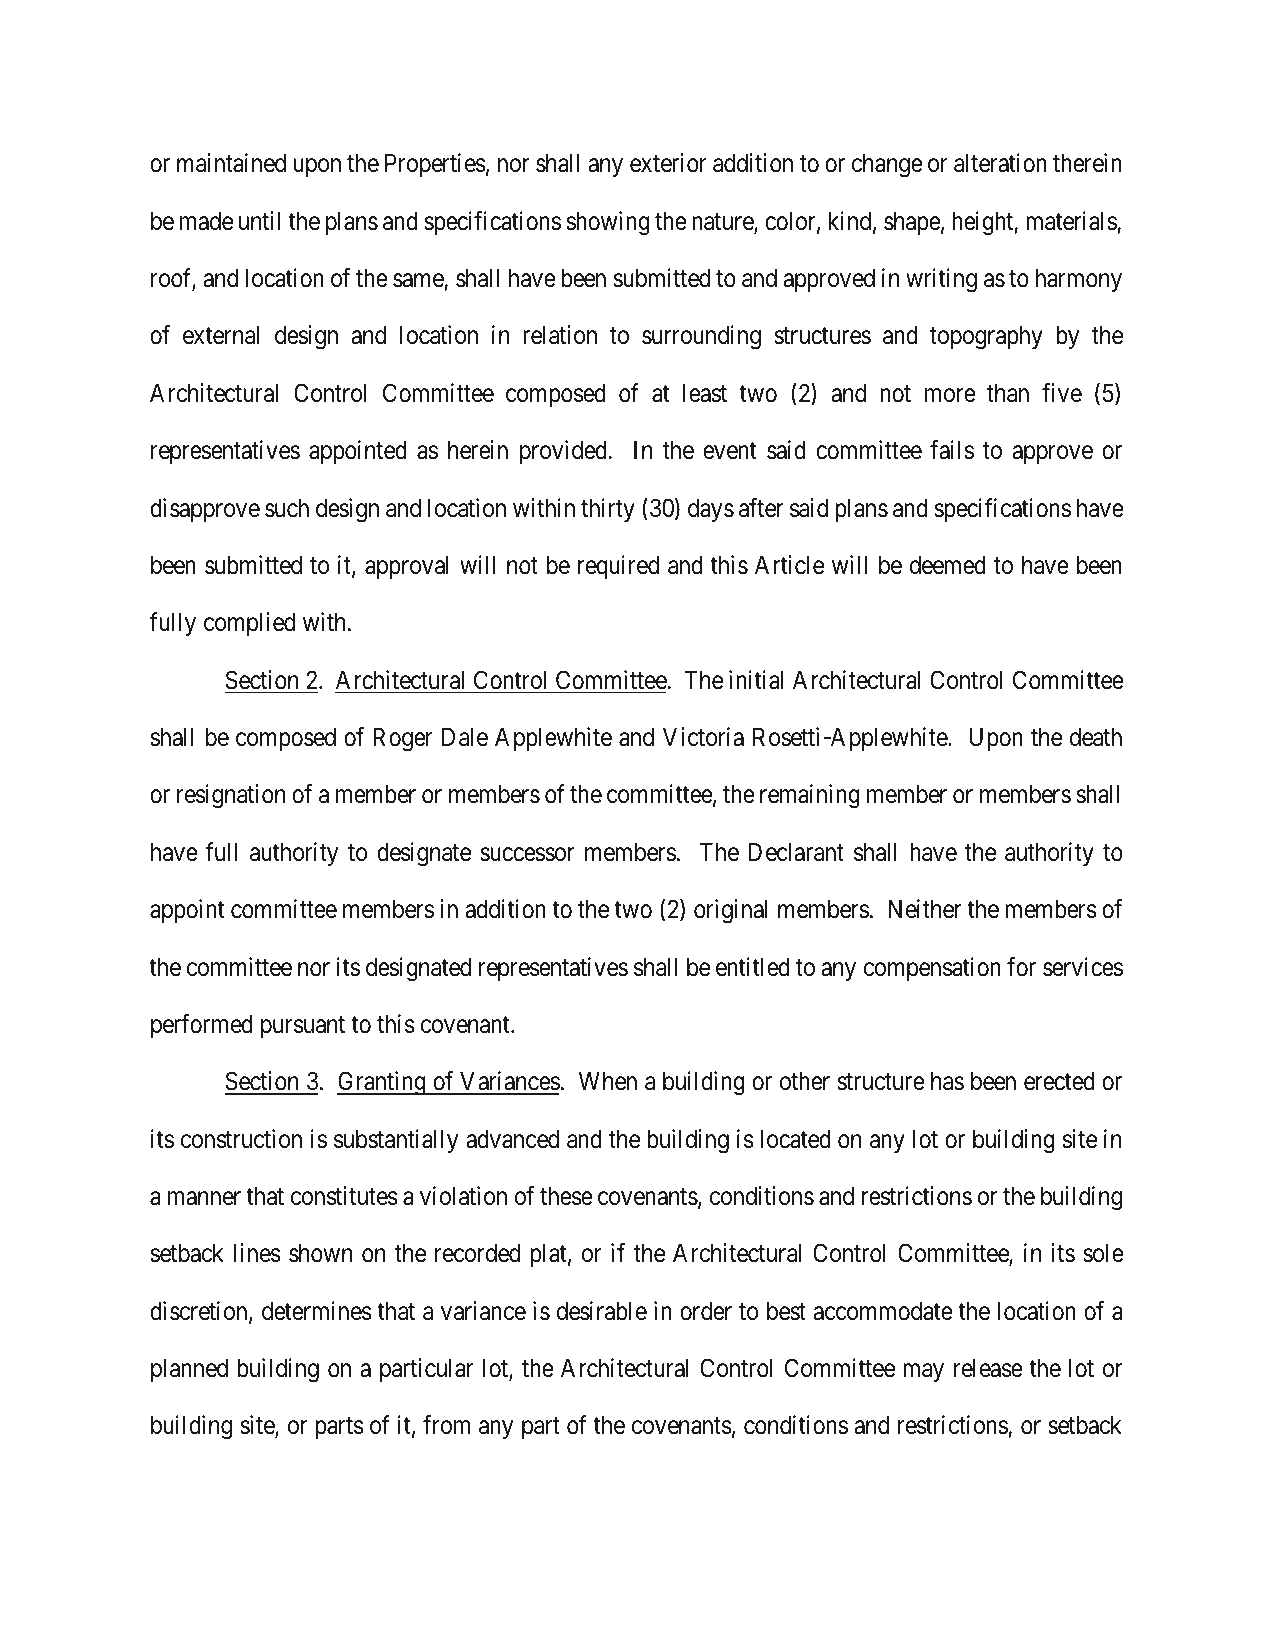 This screenshot has width=1272, height=1646. What do you see at coordinates (608, 510) in the screenshot?
I see `thirty` at bounding box center [608, 510].
